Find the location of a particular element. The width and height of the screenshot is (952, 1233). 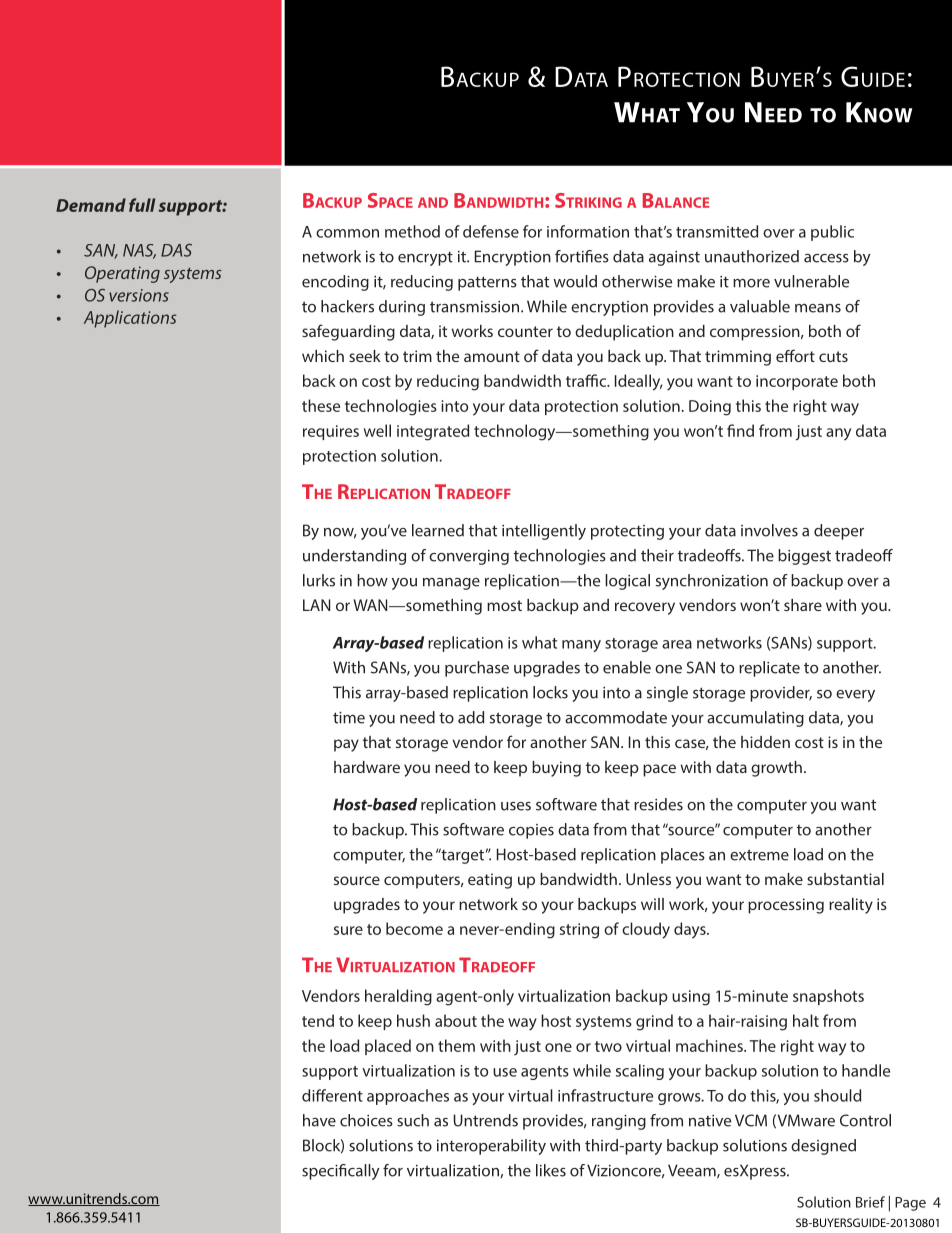

DAS is located at coordinates (176, 250).
